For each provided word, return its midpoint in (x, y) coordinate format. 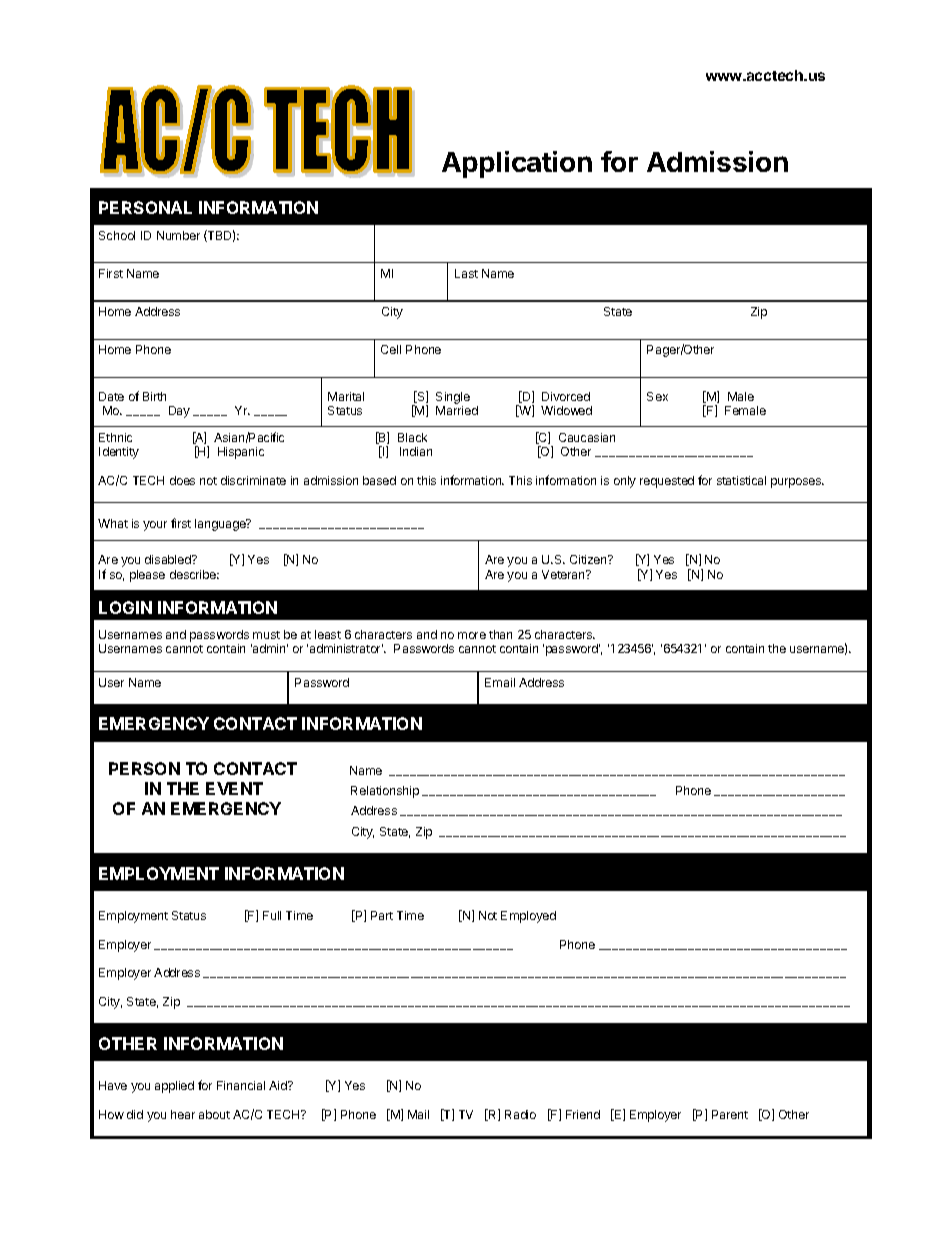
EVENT (234, 788)
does (182, 480)
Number (178, 235)
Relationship (385, 792)
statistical (741, 480)
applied (174, 1087)
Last (466, 273)
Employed (528, 917)
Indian (416, 451)
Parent (730, 1114)
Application (517, 164)
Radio (520, 1114)
